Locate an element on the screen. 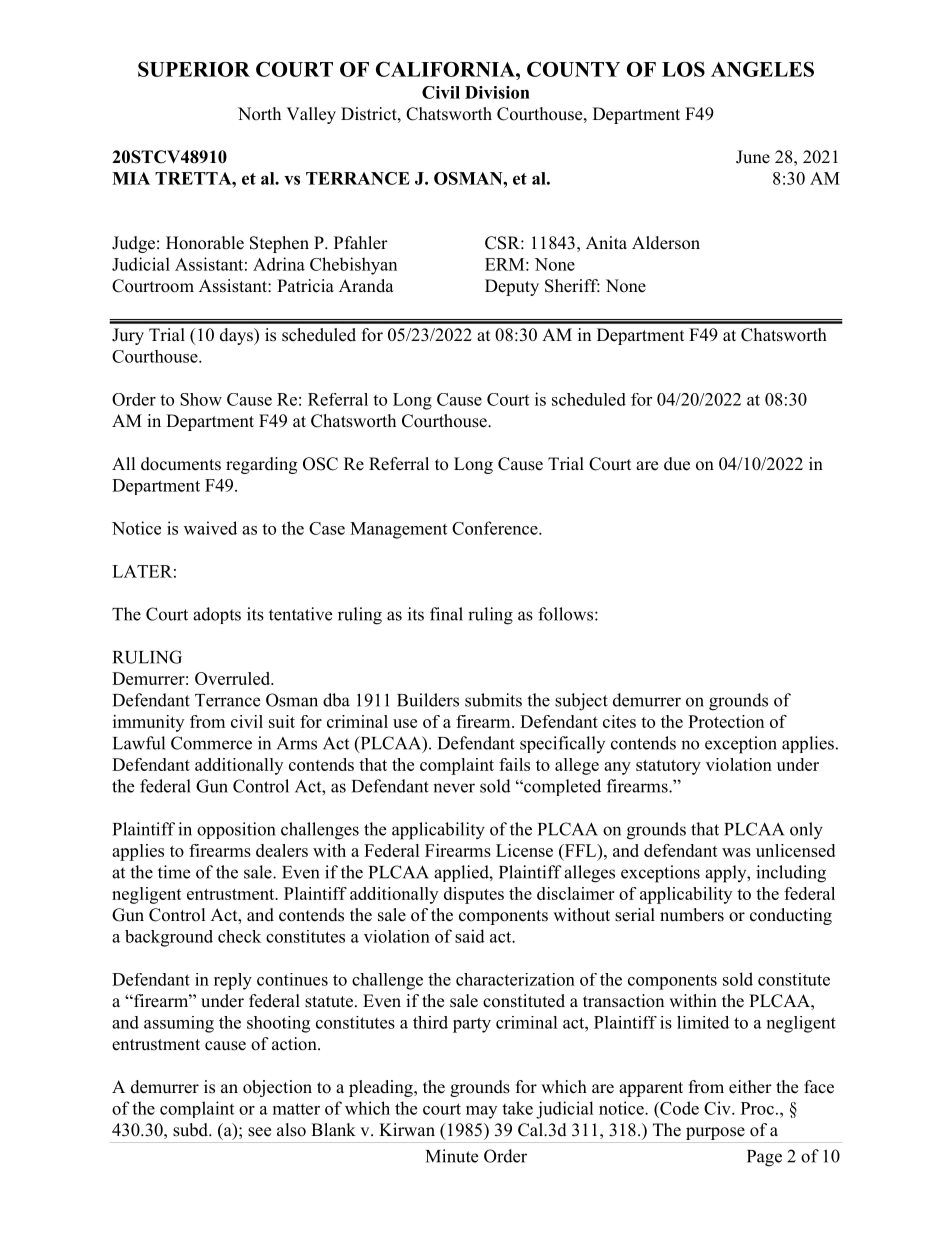 The height and width of the screenshot is (1233, 952). never is located at coordinates (454, 788).
